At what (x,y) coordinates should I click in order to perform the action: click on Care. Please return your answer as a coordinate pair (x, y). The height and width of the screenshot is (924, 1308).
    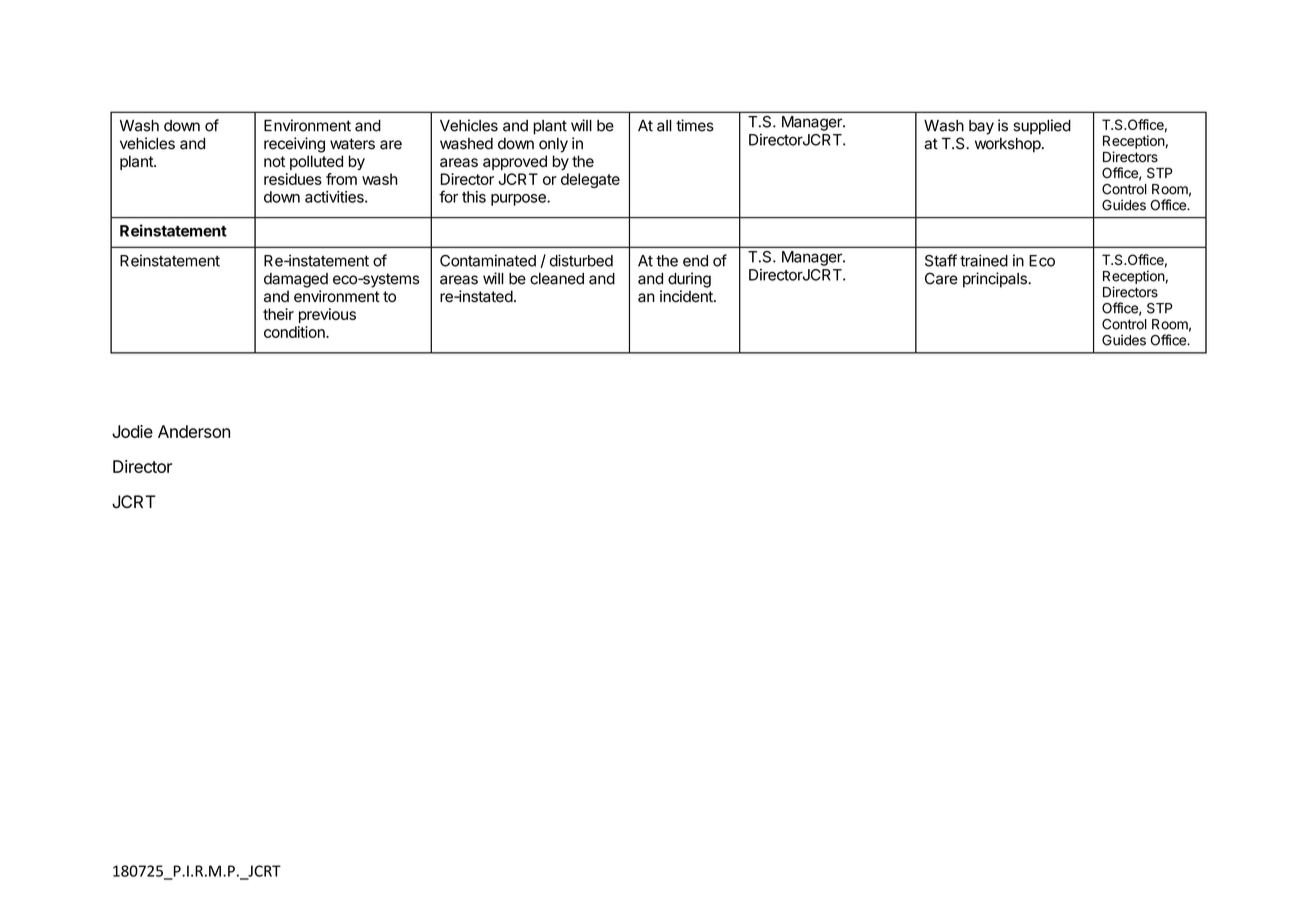
    Looking at the image, I should click on (941, 278).
